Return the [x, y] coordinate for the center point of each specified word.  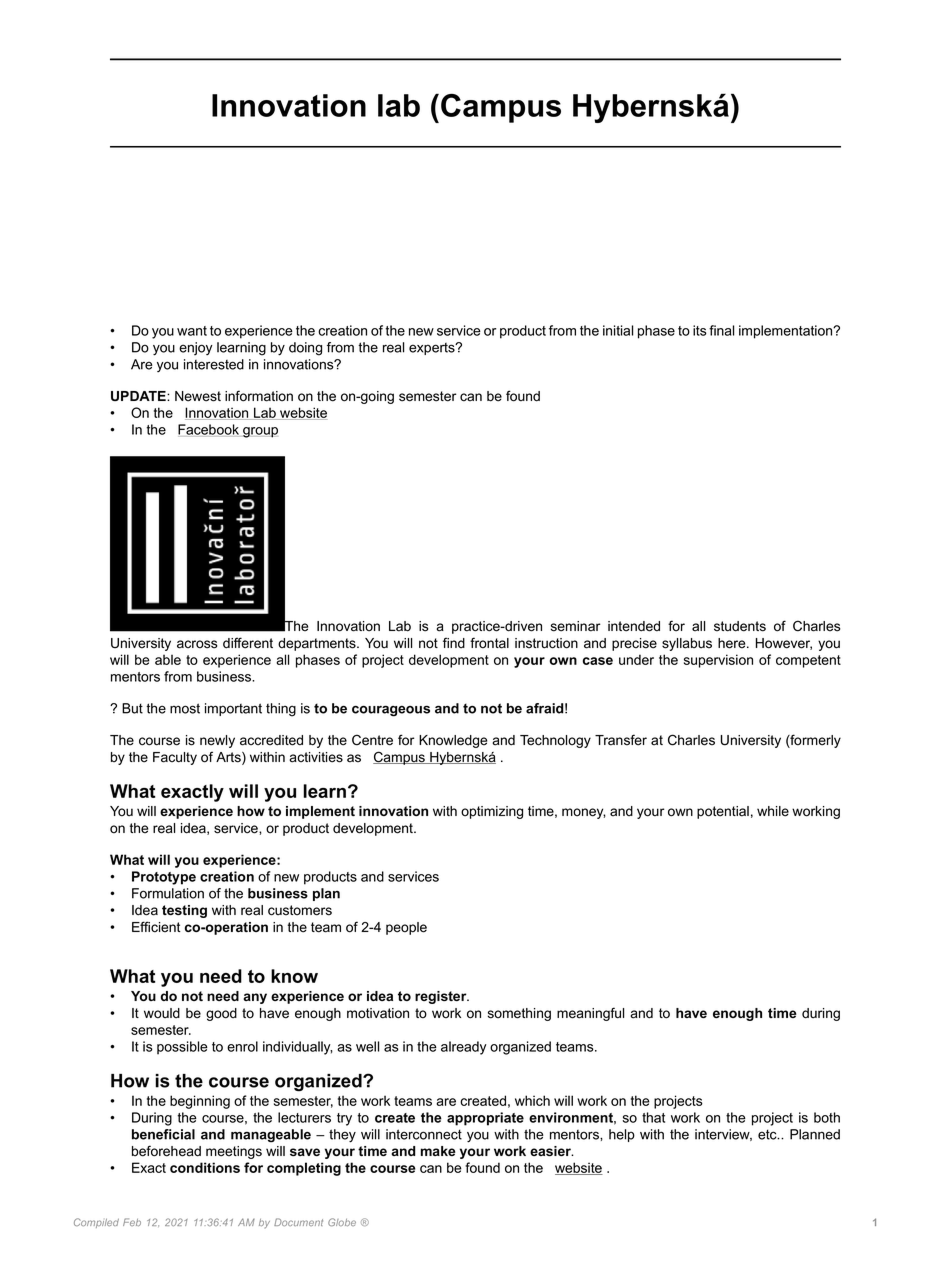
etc [768, 1134]
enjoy [196, 348]
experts [433, 349]
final [721, 330]
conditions [205, 1167]
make [438, 1151]
